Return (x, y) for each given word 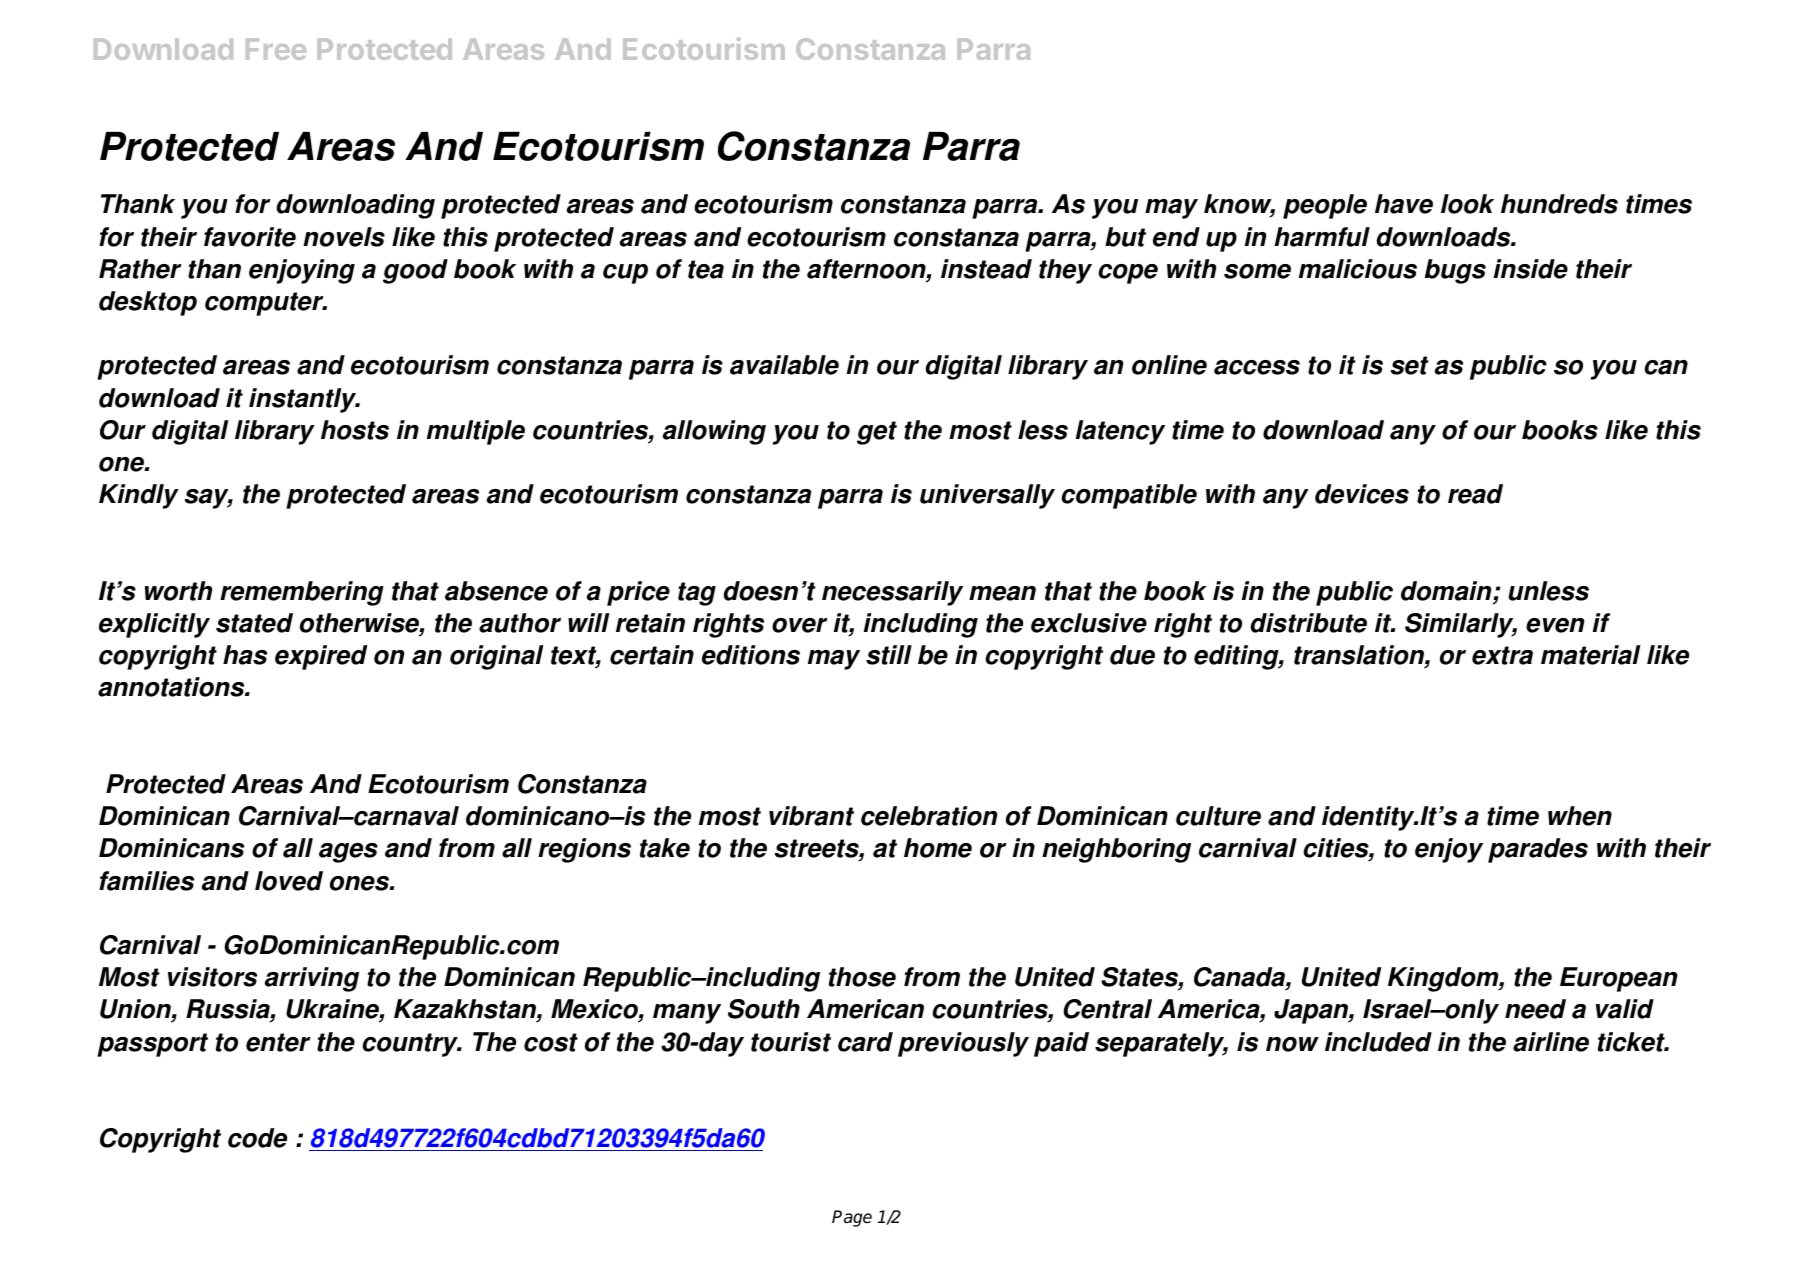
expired (321, 657)
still (889, 655)
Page (852, 1218)
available (784, 365)
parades (1538, 850)
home (938, 848)
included (1378, 1042)
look (1467, 204)
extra (1502, 655)
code (257, 1138)
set (1410, 365)
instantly (304, 400)
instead (986, 269)
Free (276, 49)
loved (289, 881)
